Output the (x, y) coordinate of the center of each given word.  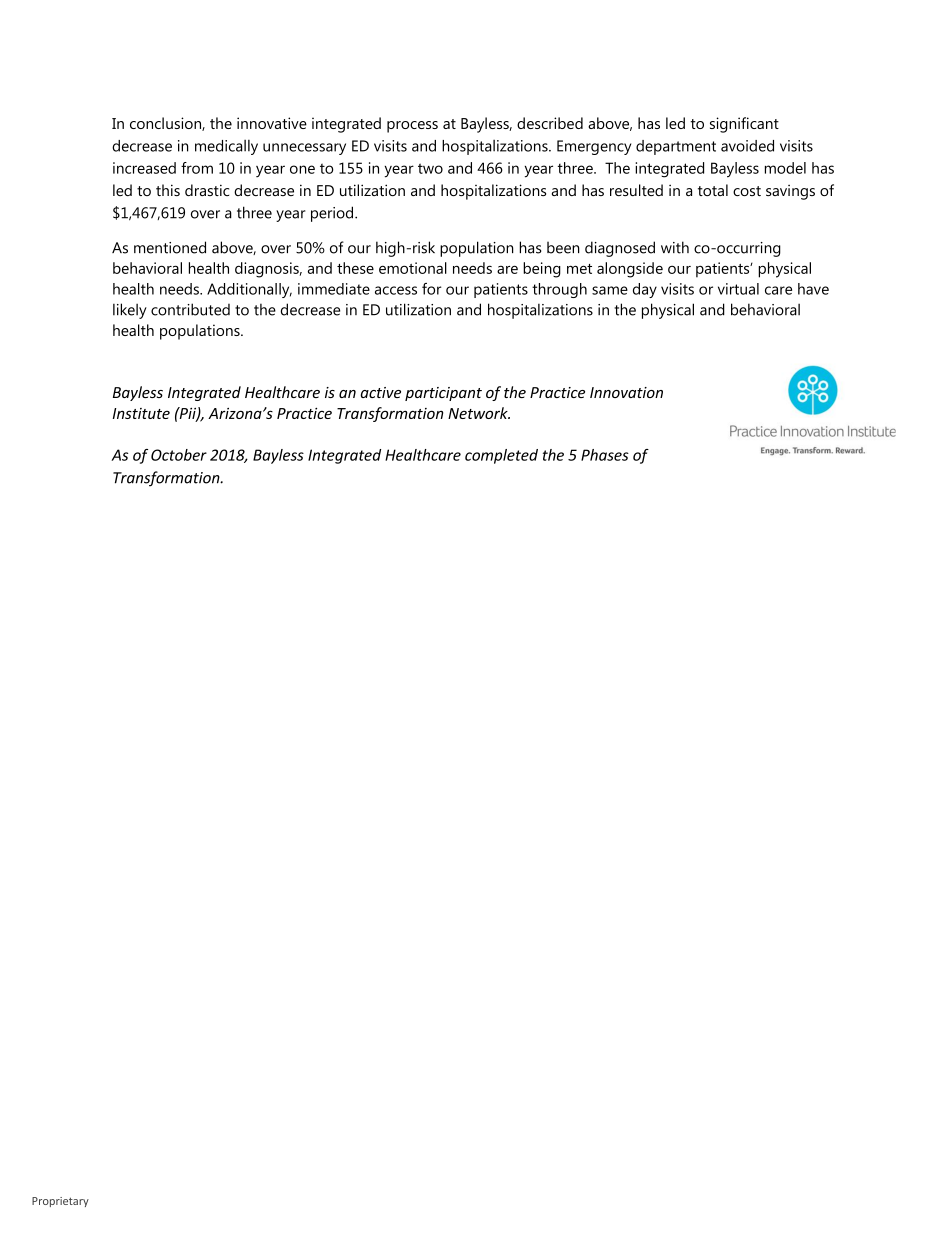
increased (144, 168)
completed (501, 456)
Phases (605, 455)
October (179, 455)
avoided (747, 146)
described (550, 123)
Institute (141, 413)
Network (479, 413)
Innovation (626, 392)
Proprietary (60, 1202)
